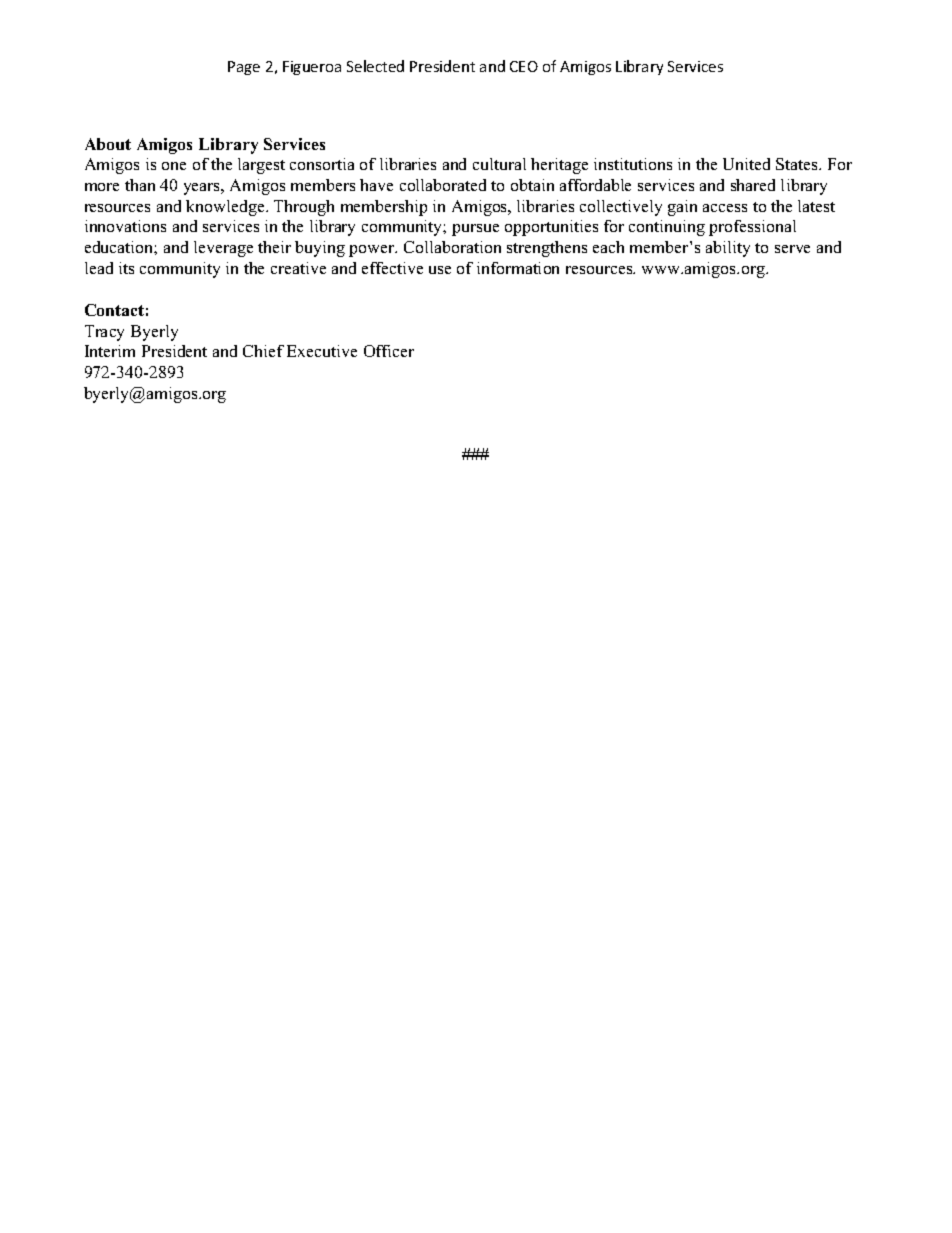 The width and height of the screenshot is (952, 1233). What do you see at coordinates (375, 66) in the screenshot?
I see `Selected` at bounding box center [375, 66].
